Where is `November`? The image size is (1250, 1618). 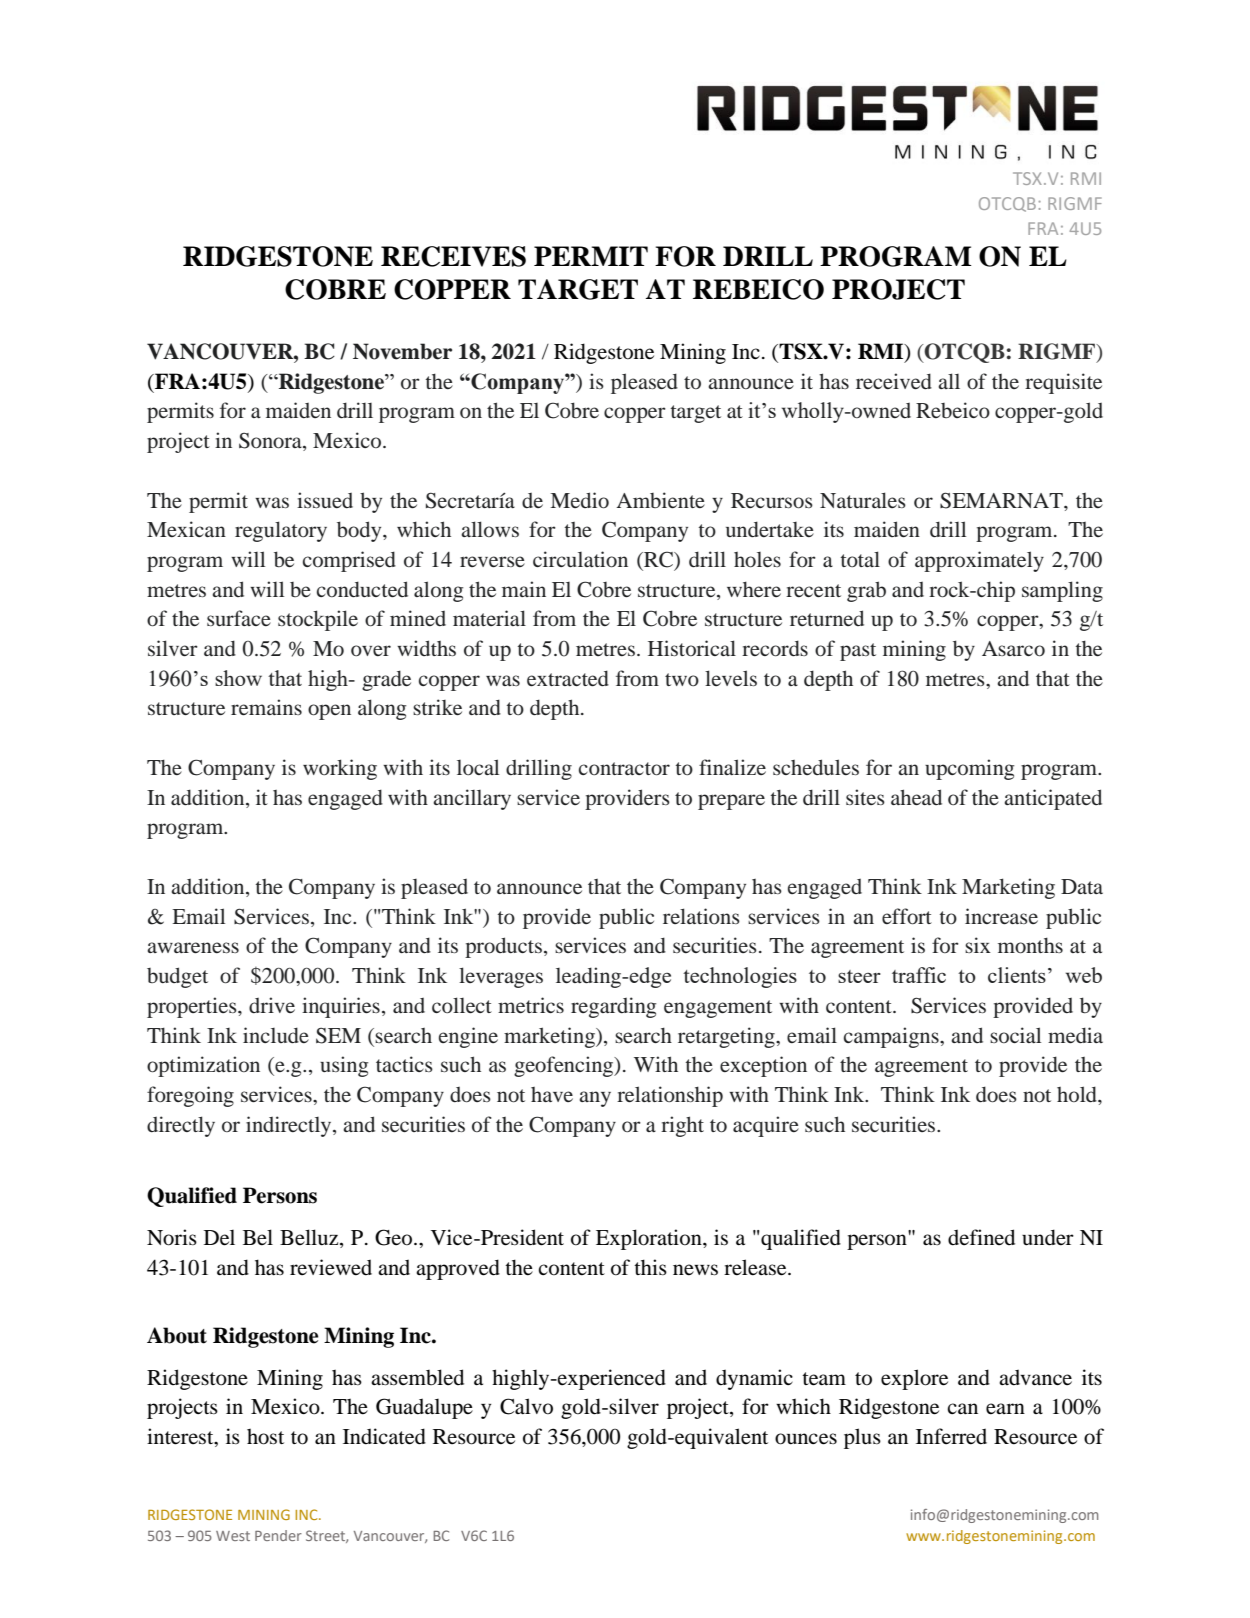 November is located at coordinates (402, 351).
